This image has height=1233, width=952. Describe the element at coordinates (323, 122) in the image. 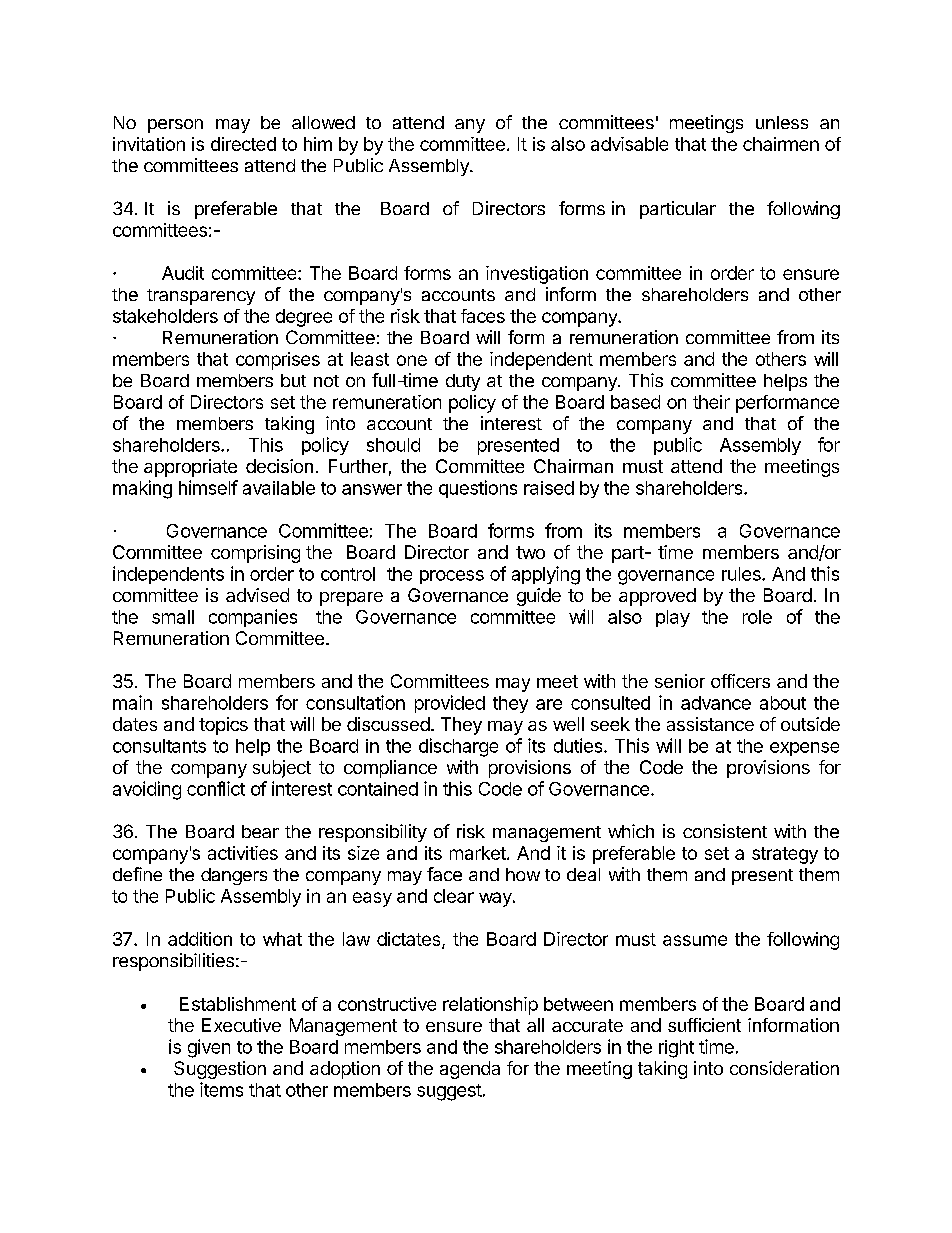

I see `allowed` at that location.
